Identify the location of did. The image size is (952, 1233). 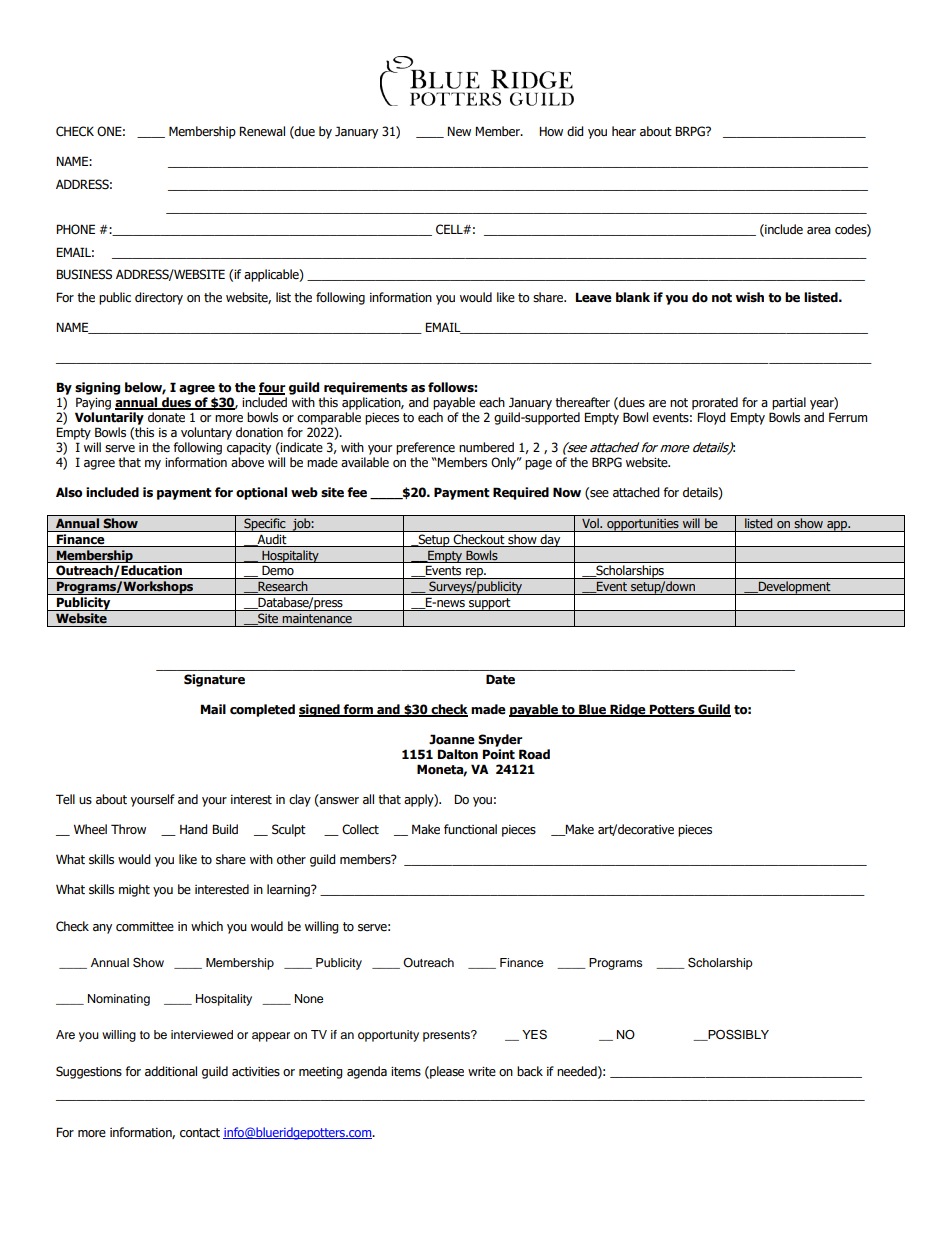
(575, 131).
